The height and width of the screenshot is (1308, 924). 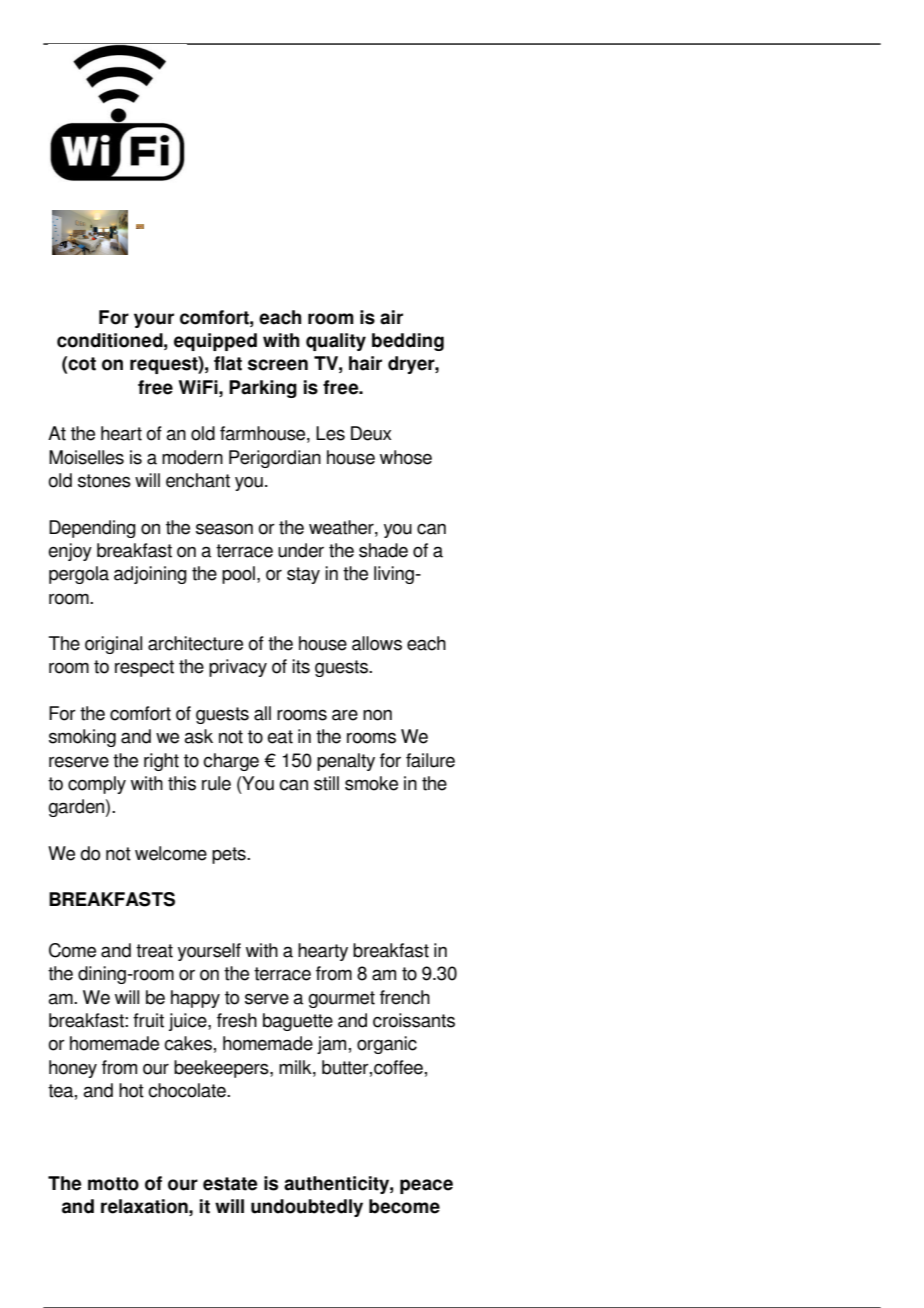 What do you see at coordinates (230, 1184) in the screenshot?
I see `estate` at bounding box center [230, 1184].
